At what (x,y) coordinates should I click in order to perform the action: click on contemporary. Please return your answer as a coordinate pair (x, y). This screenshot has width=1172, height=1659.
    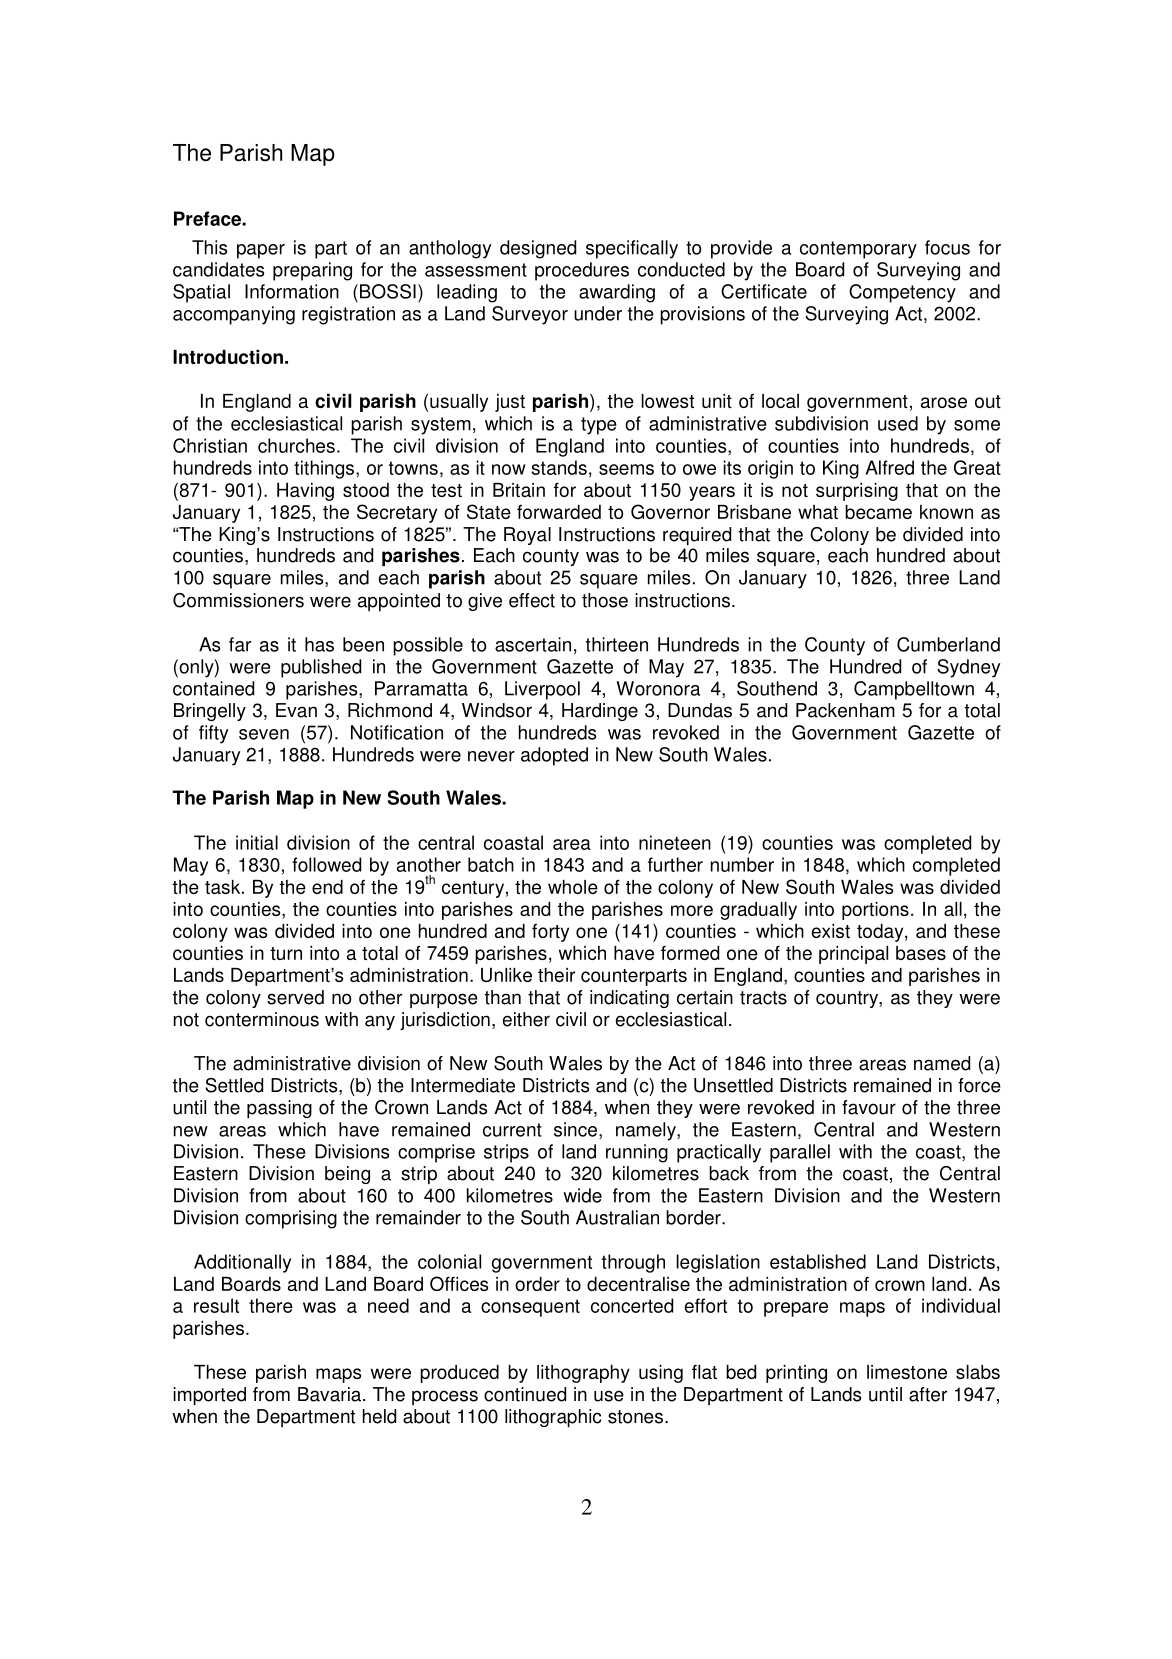
    Looking at the image, I should click on (858, 250).
